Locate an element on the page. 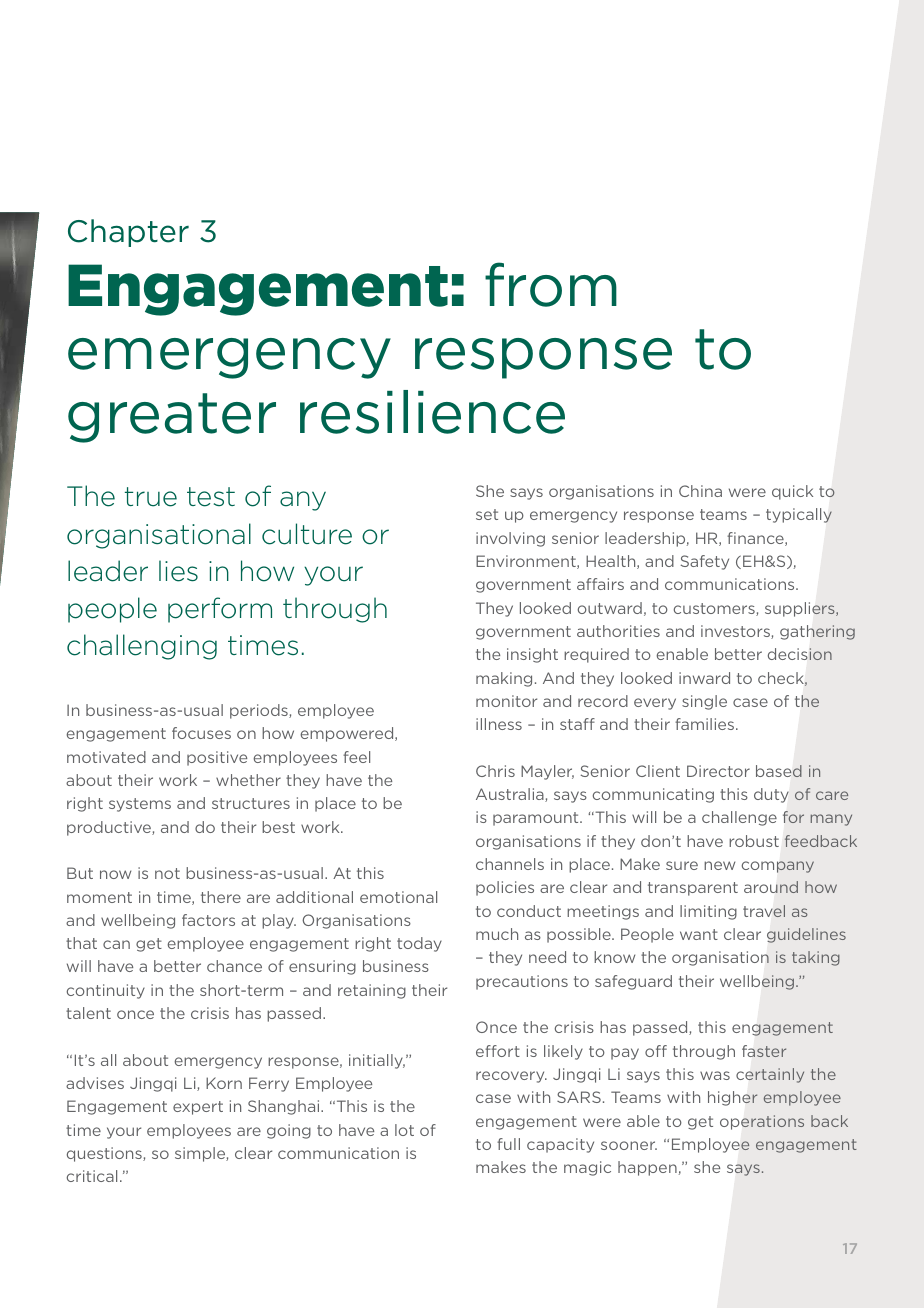  single is located at coordinates (704, 702).
